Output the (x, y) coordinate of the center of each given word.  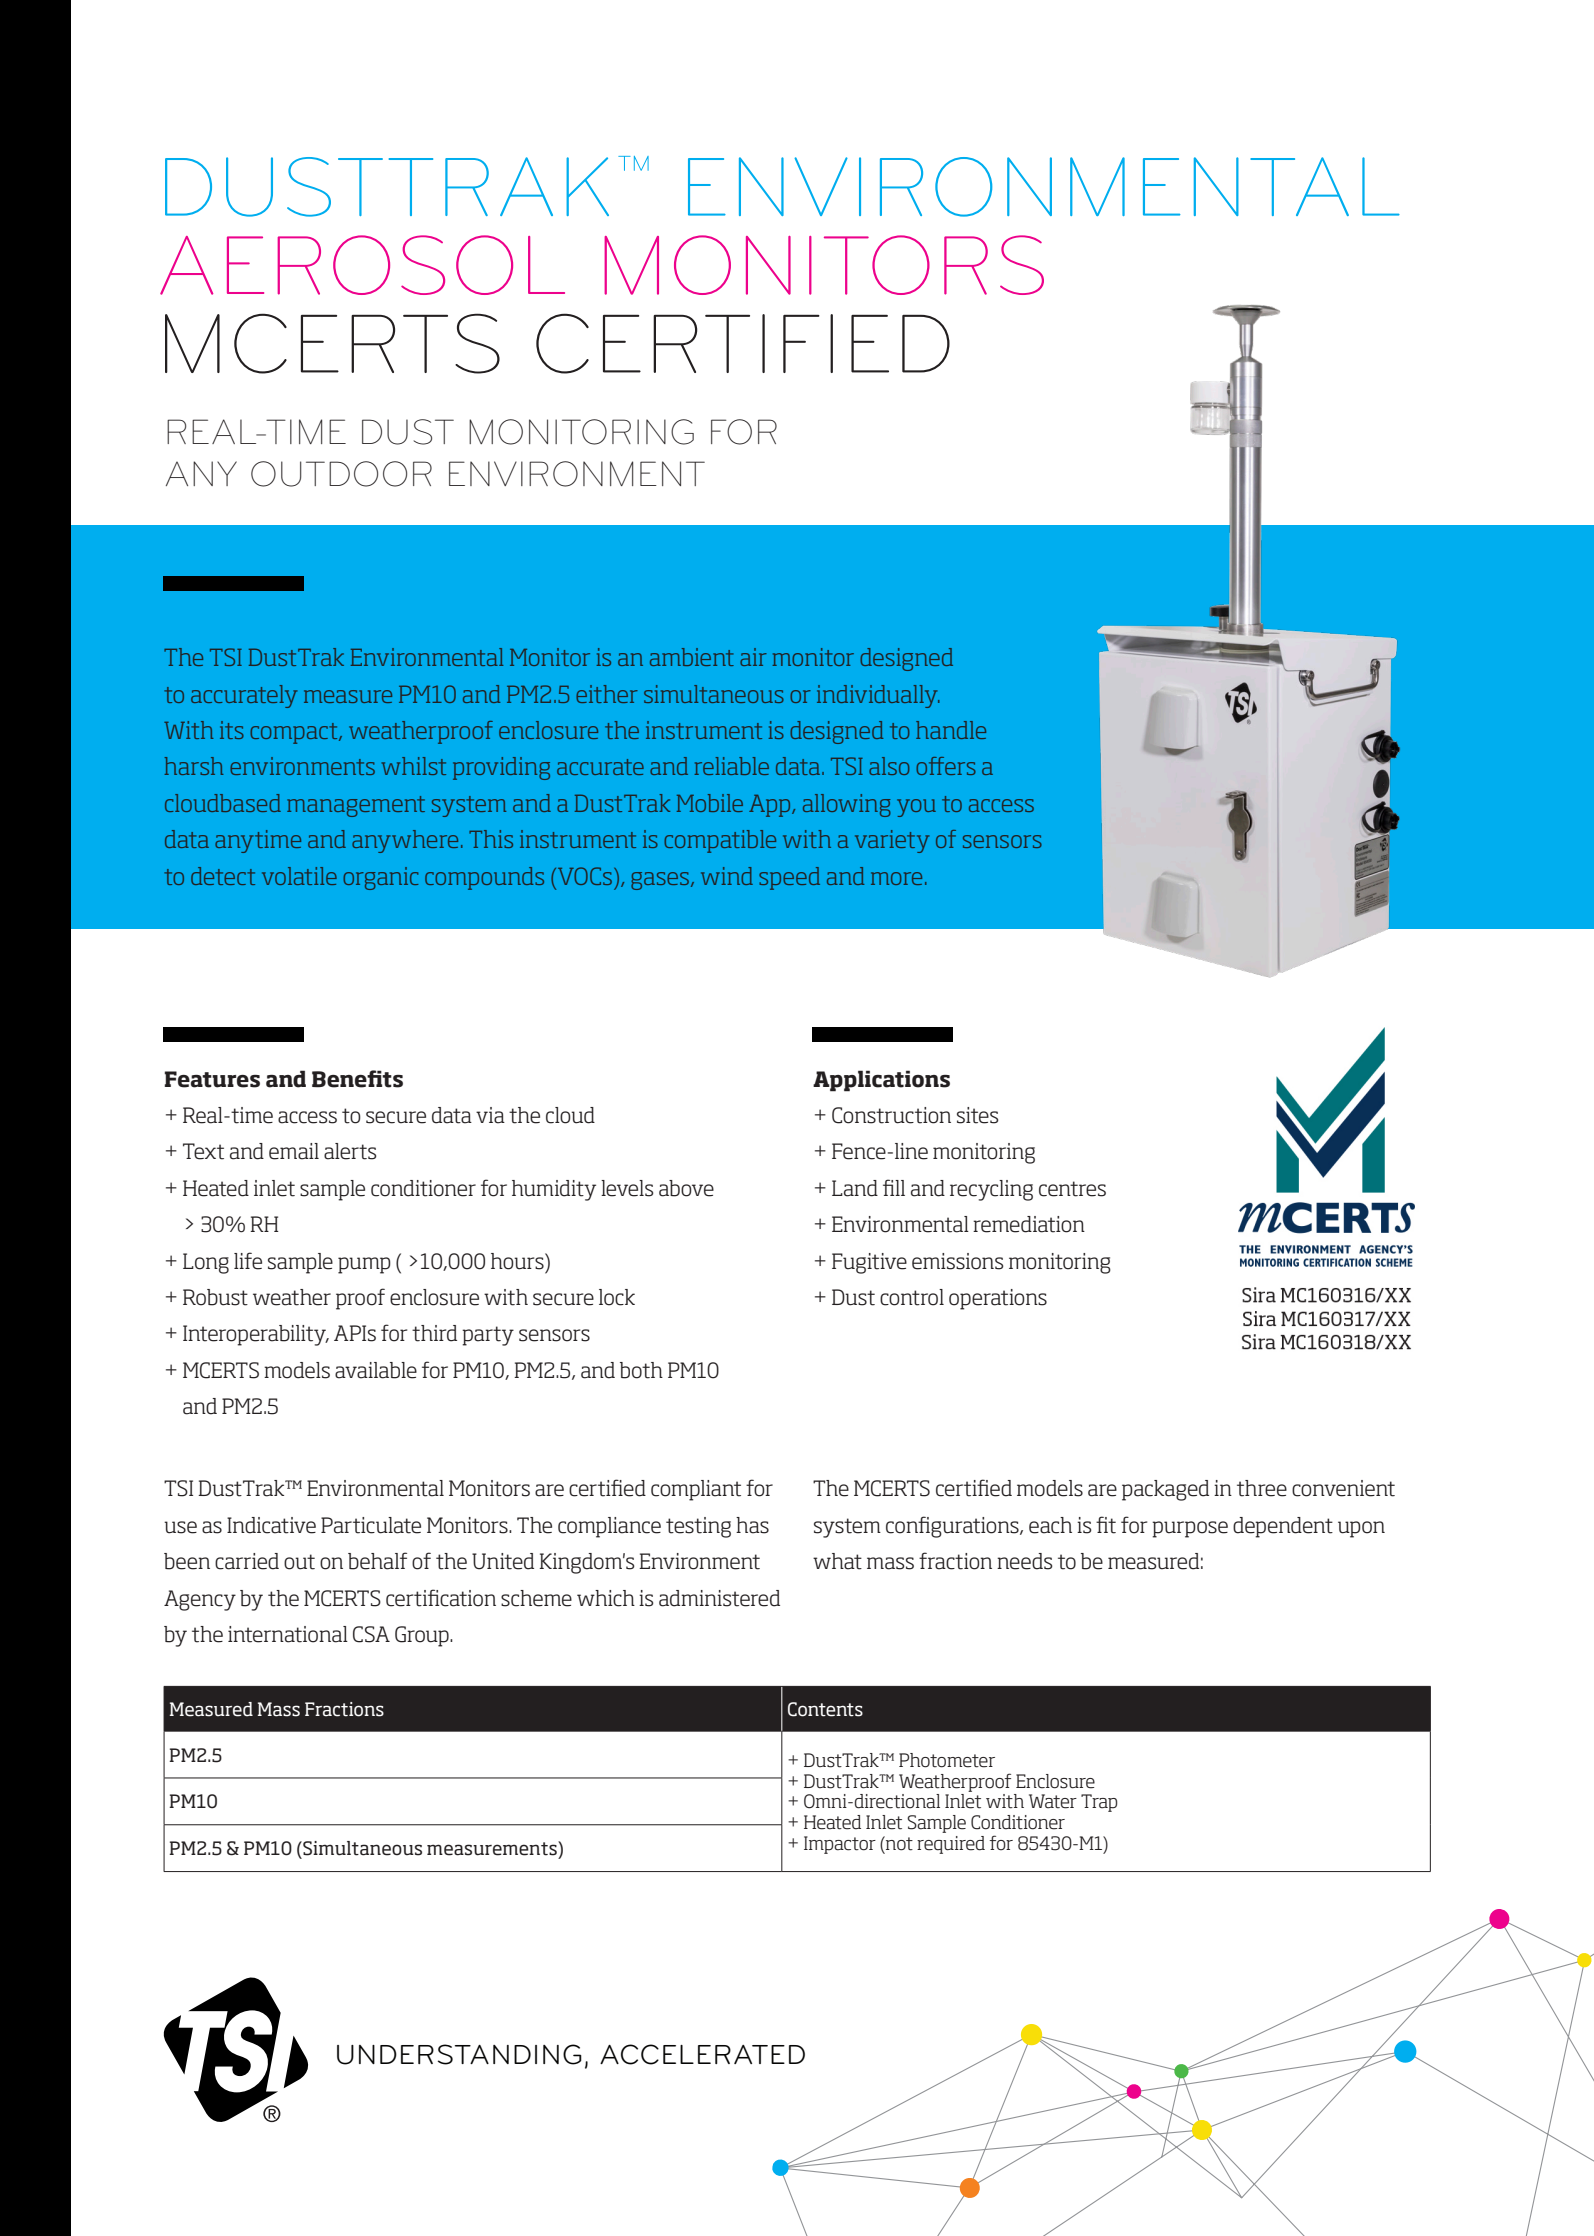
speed (789, 878)
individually (878, 696)
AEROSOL (362, 265)
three (1262, 1488)
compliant (696, 1490)
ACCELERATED (702, 2054)
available (376, 1370)
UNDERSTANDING (459, 2054)
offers (946, 766)
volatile (299, 876)
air (753, 657)
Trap (1099, 1803)
